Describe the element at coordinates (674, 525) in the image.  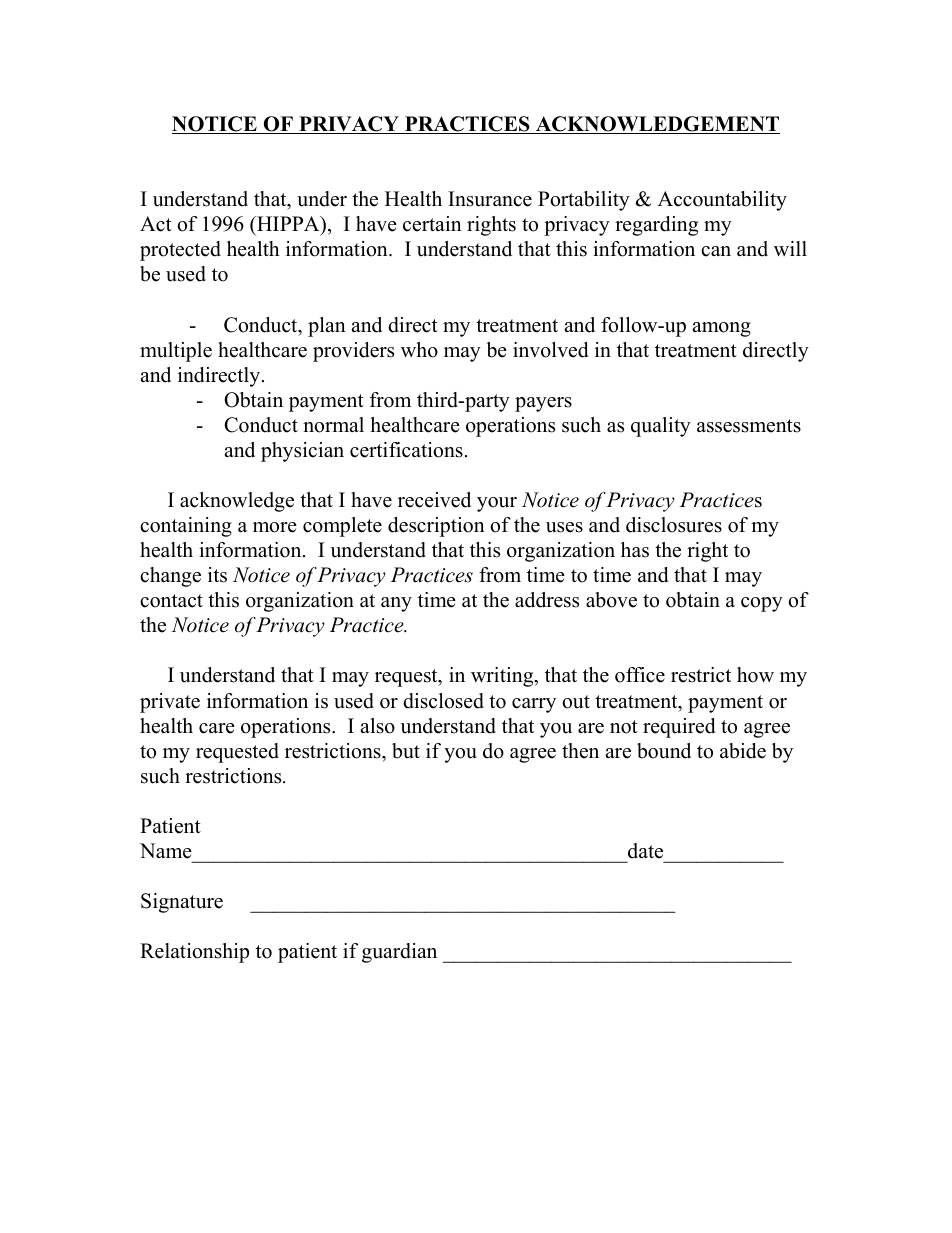
I see `disclosures` at that location.
